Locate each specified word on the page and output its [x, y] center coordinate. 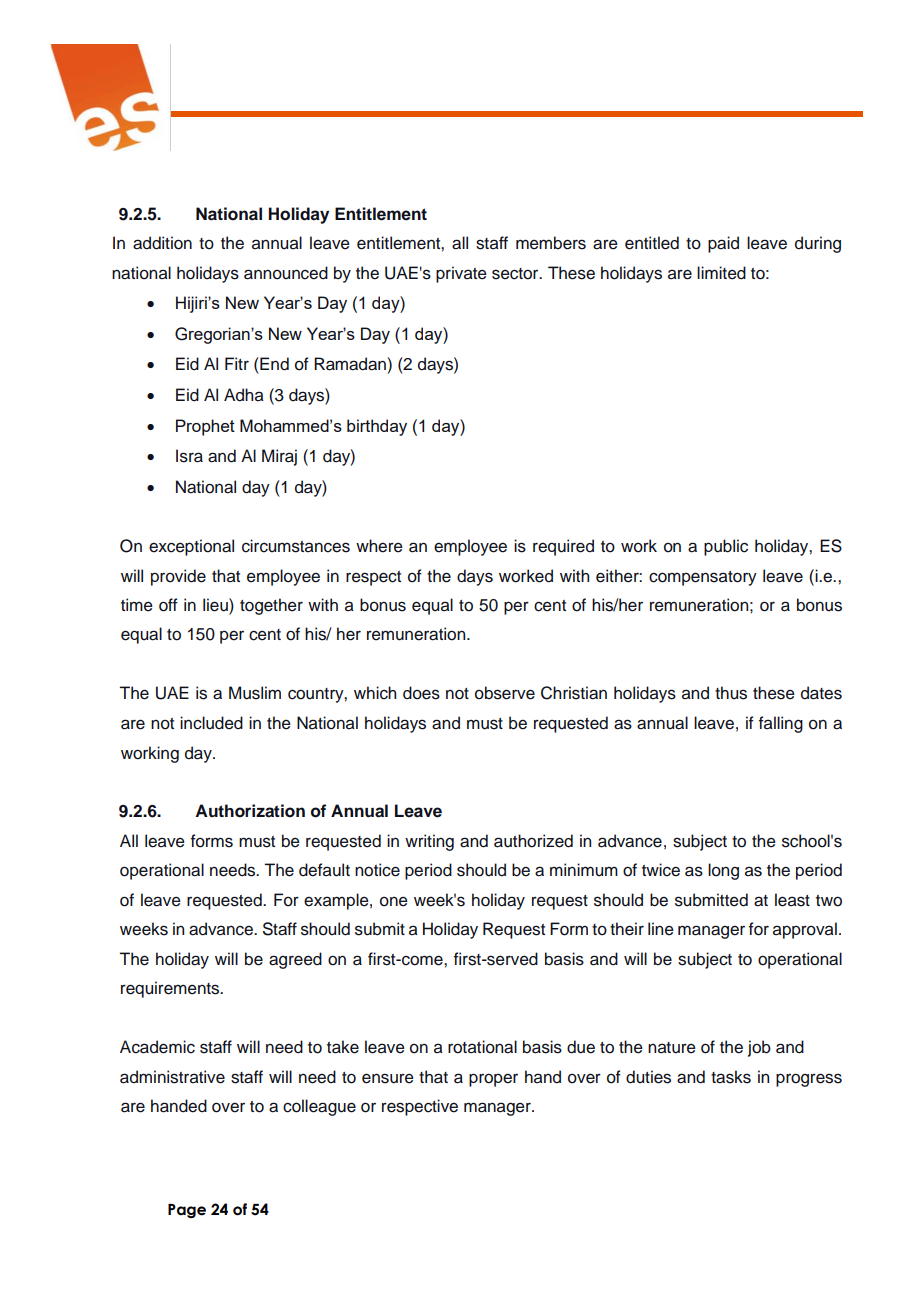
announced [286, 273]
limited [721, 273]
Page [187, 1211]
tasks [731, 1077]
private [461, 274]
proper [493, 1080]
